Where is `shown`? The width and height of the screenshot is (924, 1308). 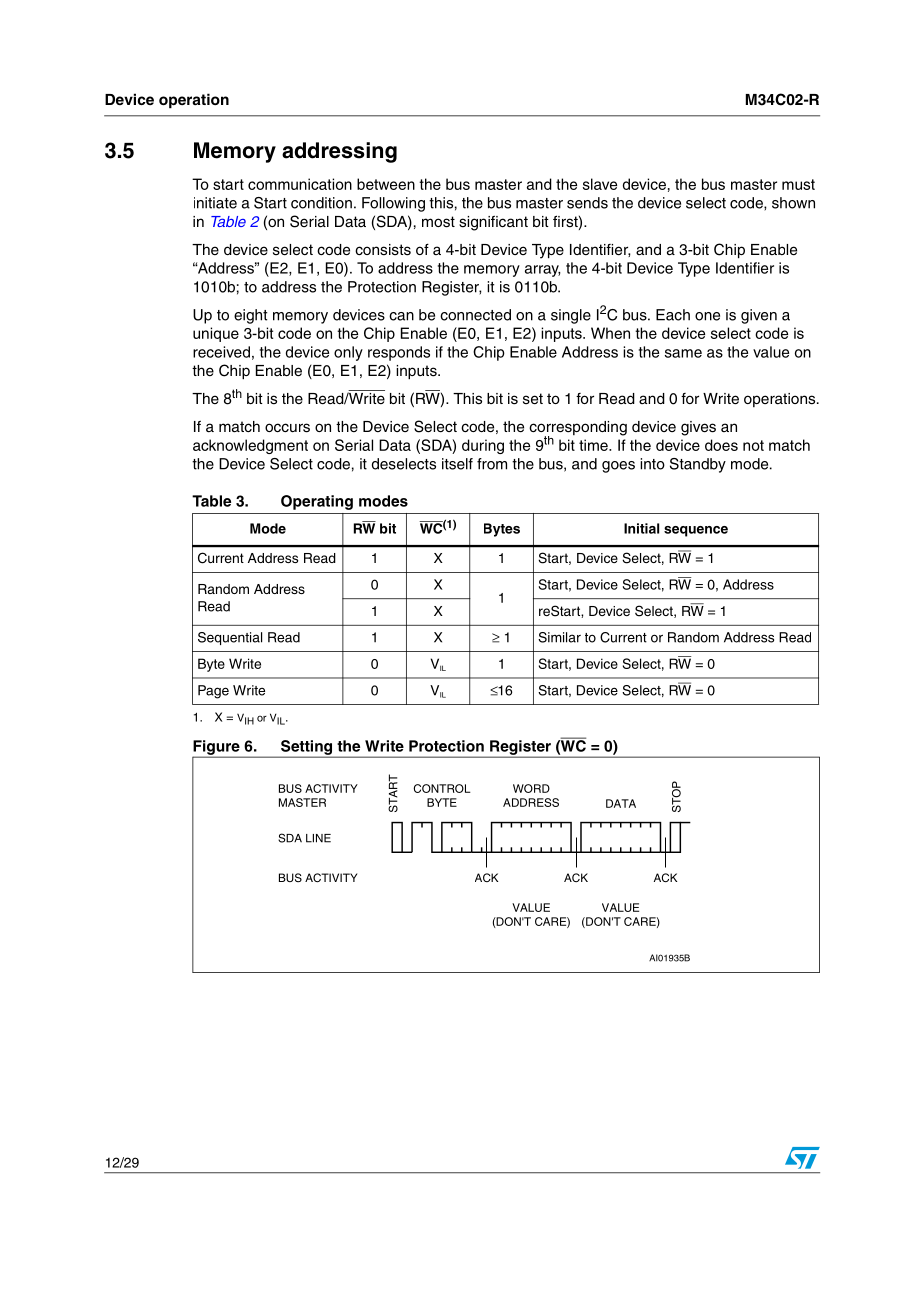
shown is located at coordinates (793, 203).
